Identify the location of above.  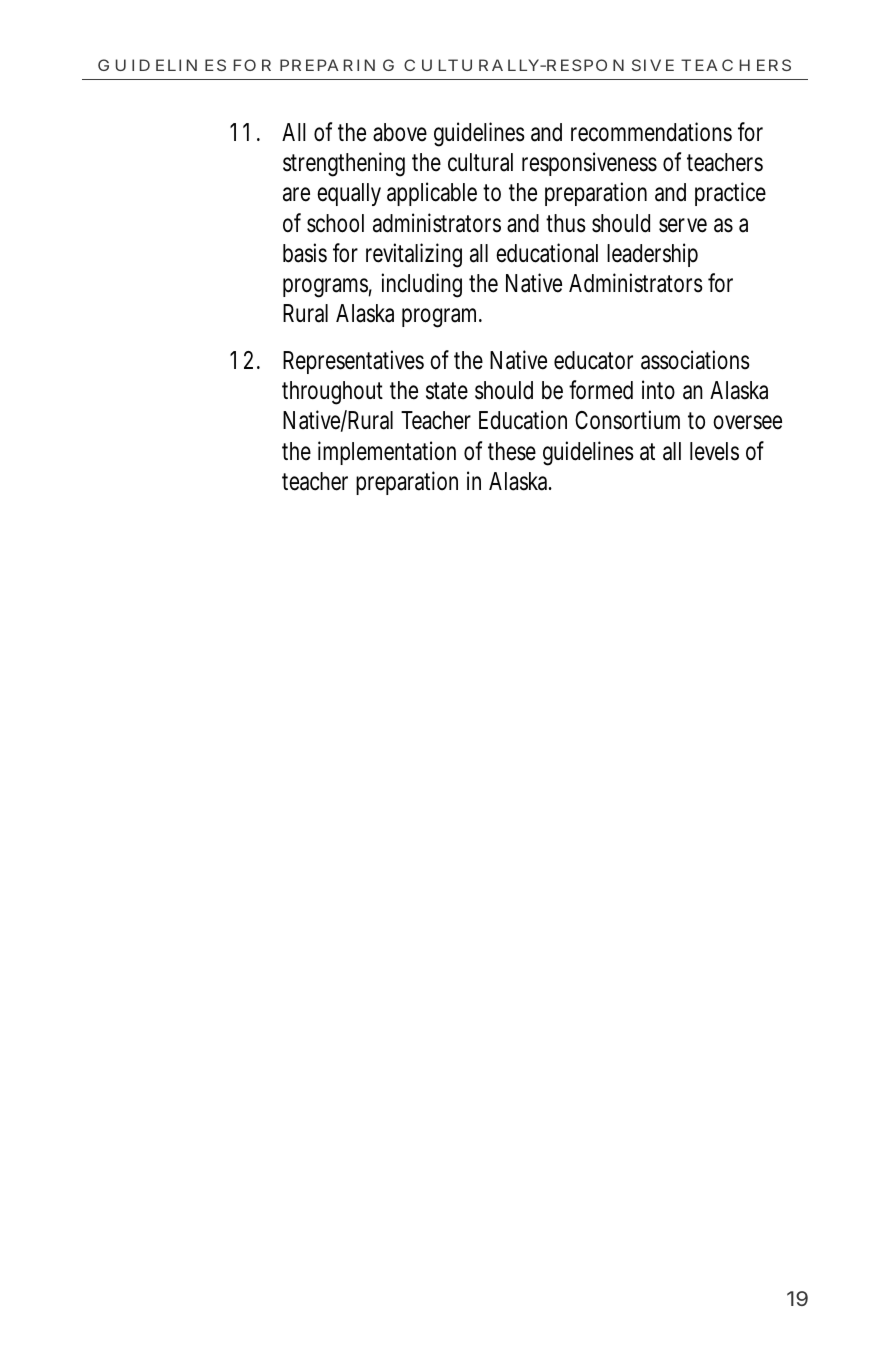
(400, 132).
